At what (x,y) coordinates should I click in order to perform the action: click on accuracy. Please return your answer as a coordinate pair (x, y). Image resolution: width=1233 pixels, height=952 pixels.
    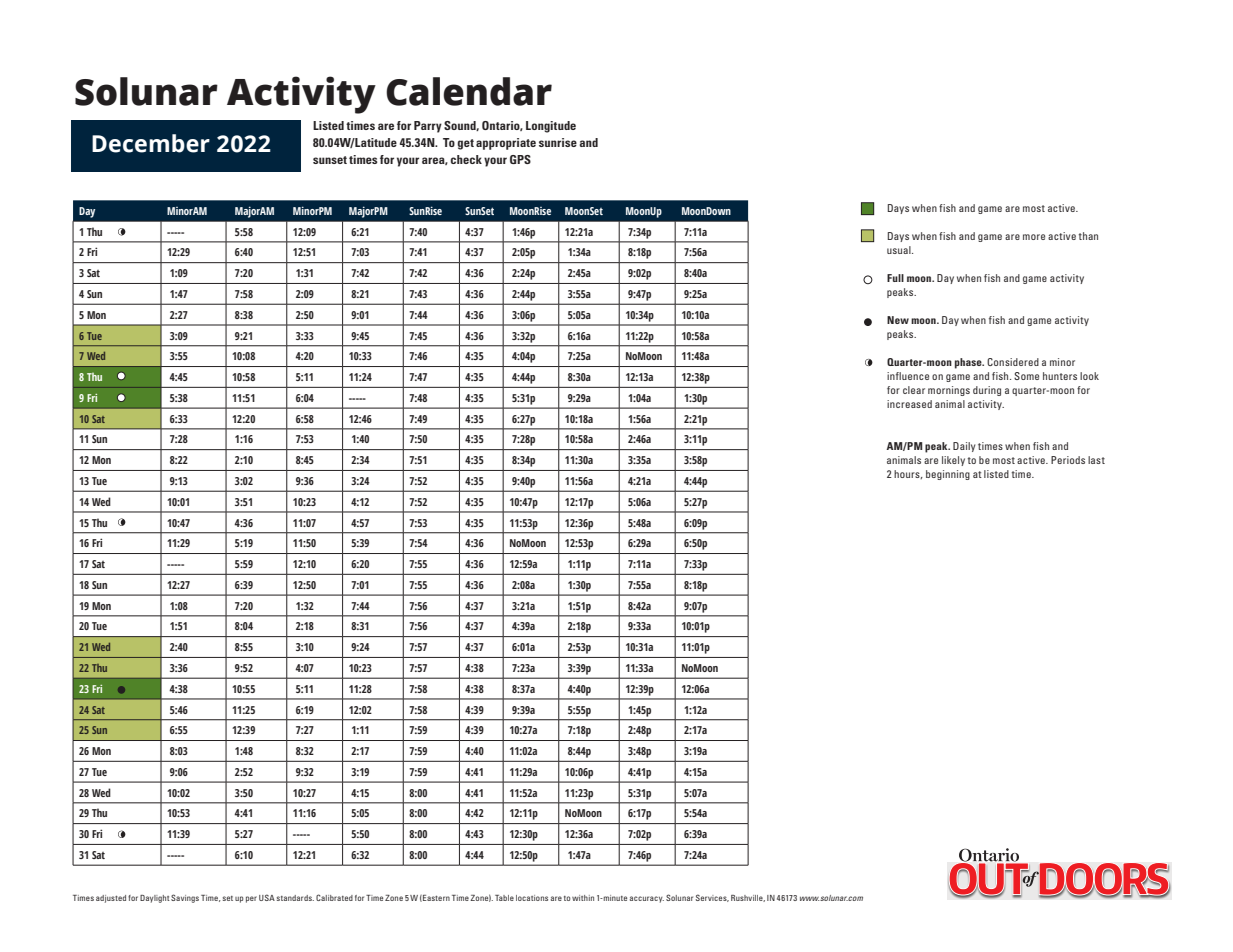
    Looking at the image, I should click on (647, 899).
